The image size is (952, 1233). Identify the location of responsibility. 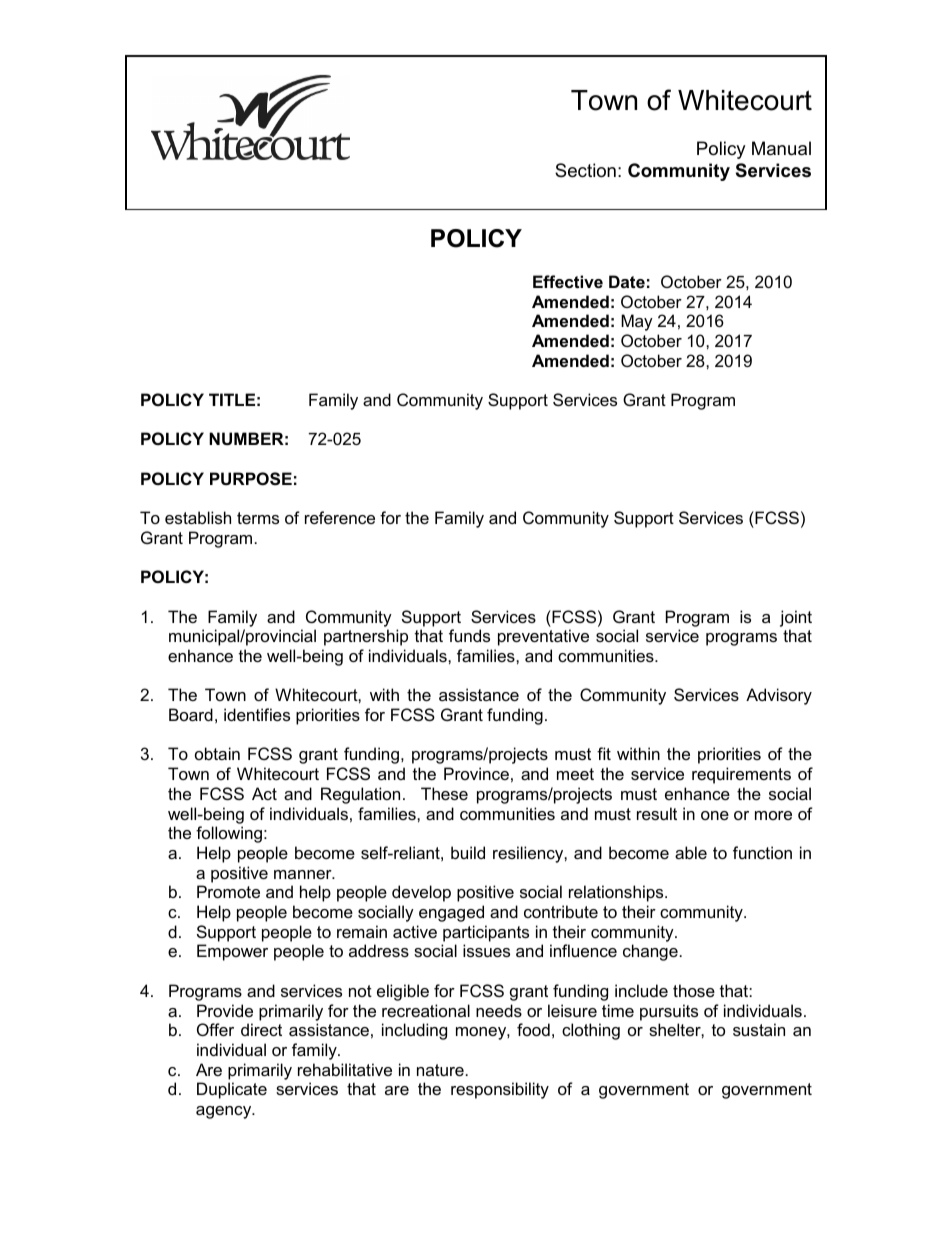
(500, 1090).
